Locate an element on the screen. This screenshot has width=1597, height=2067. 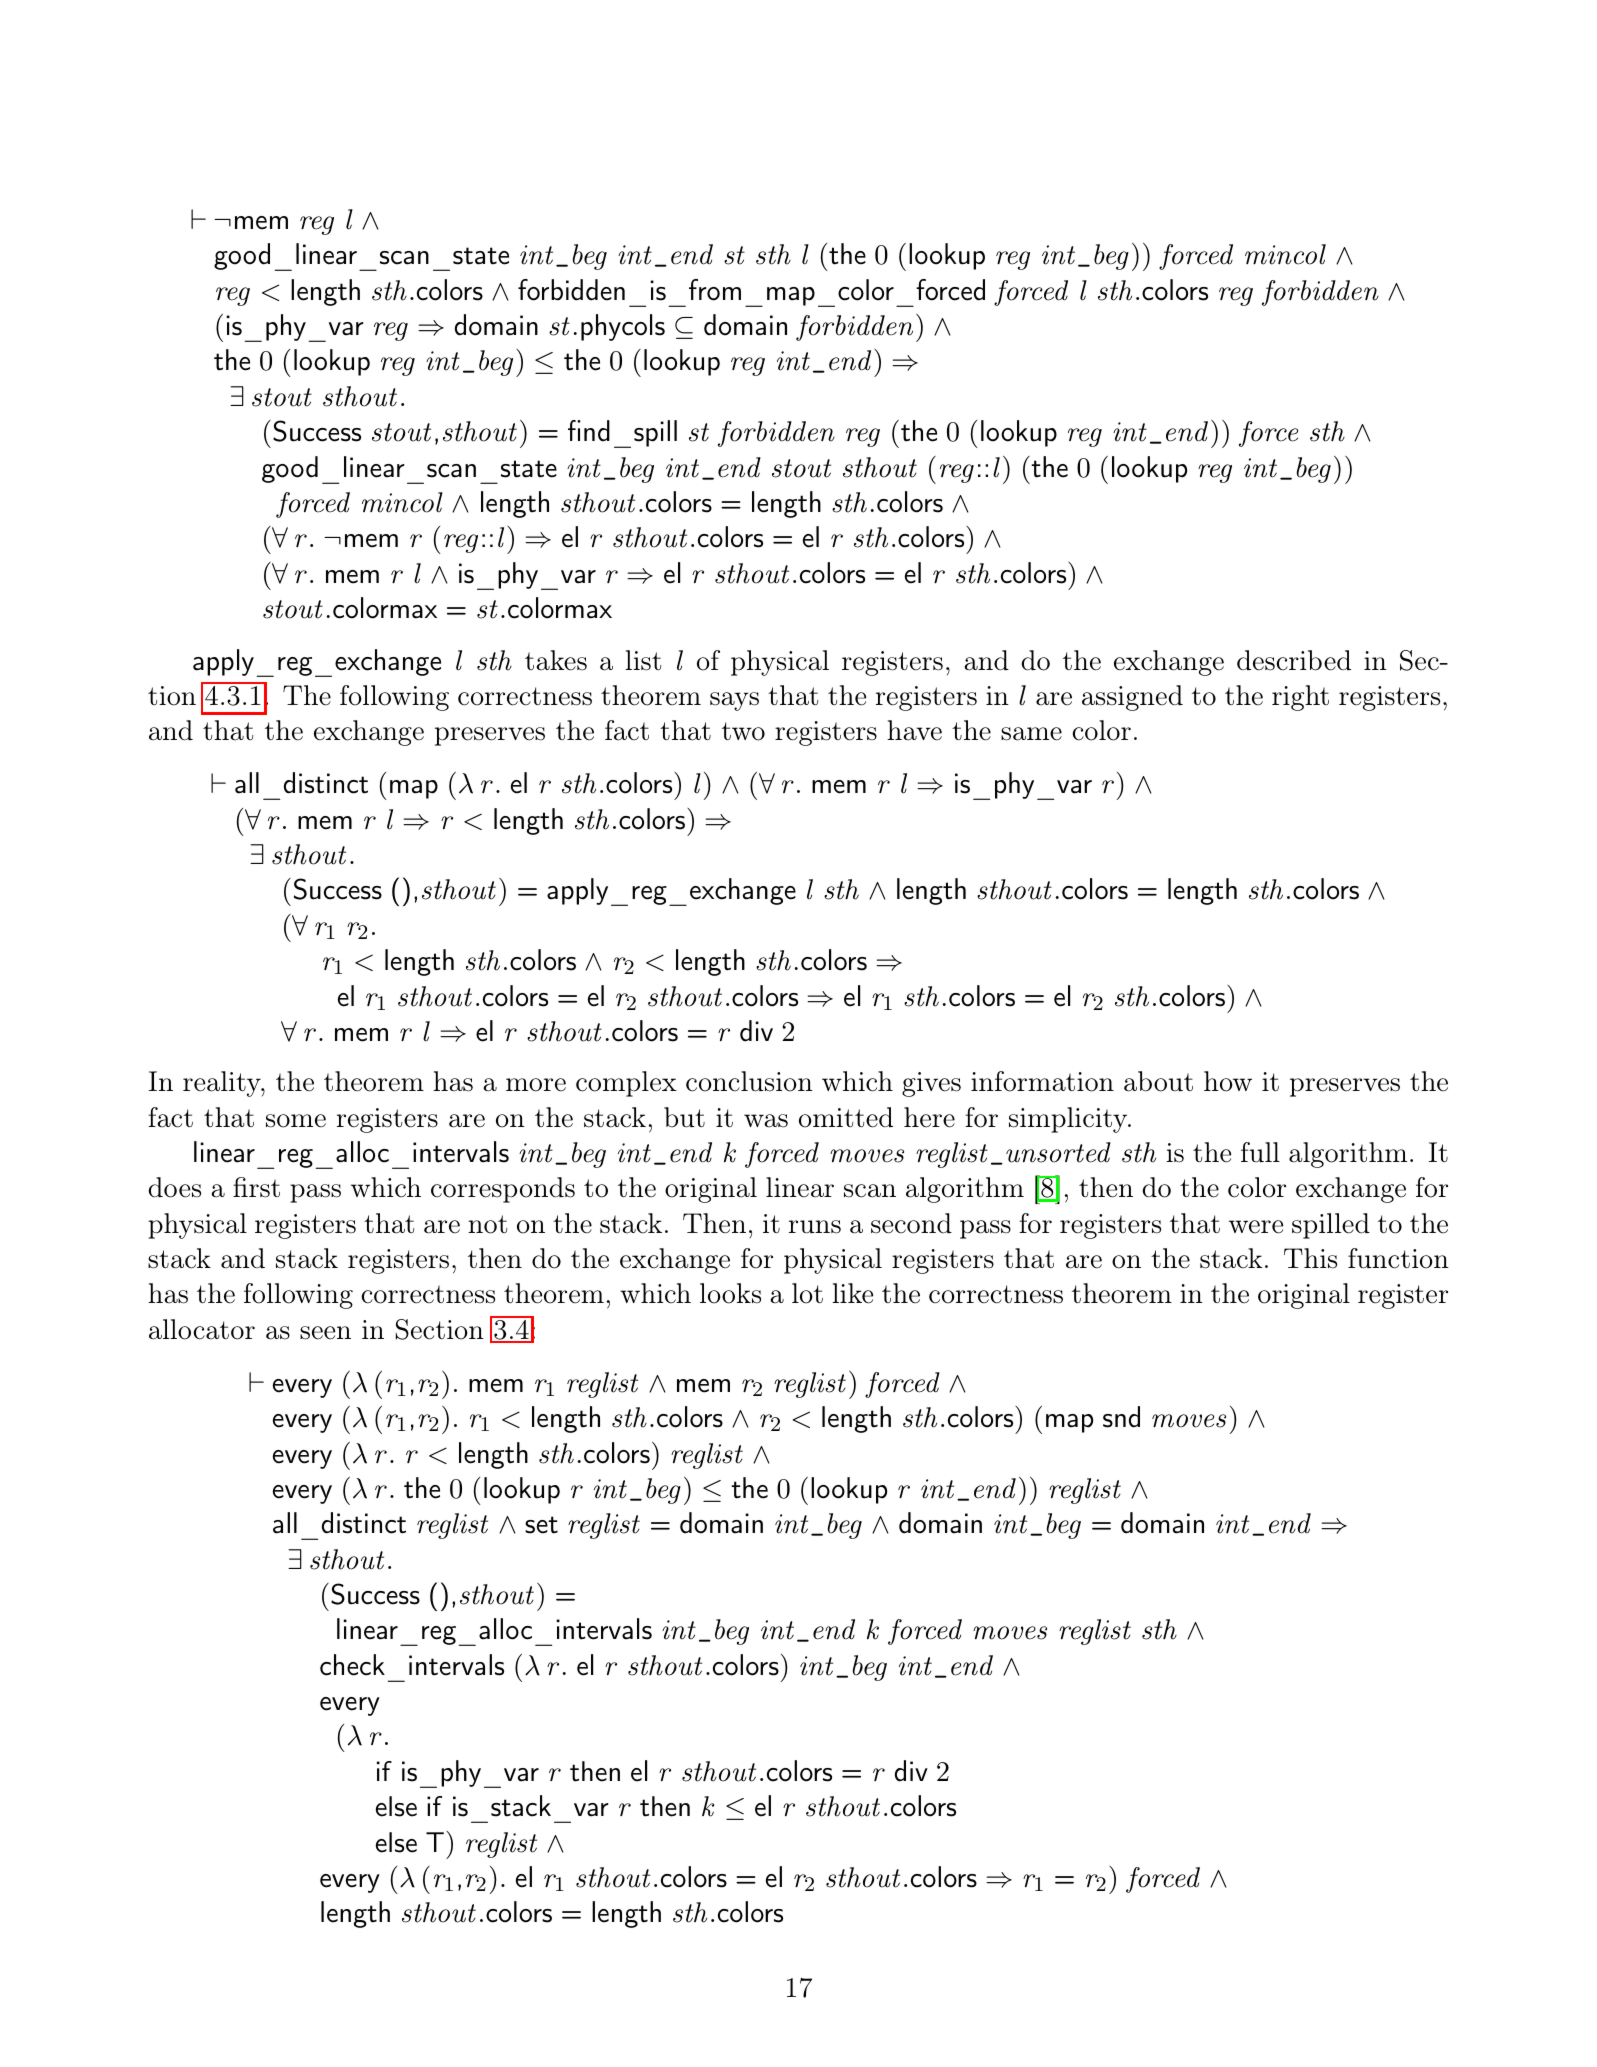
more is located at coordinates (536, 1085).
